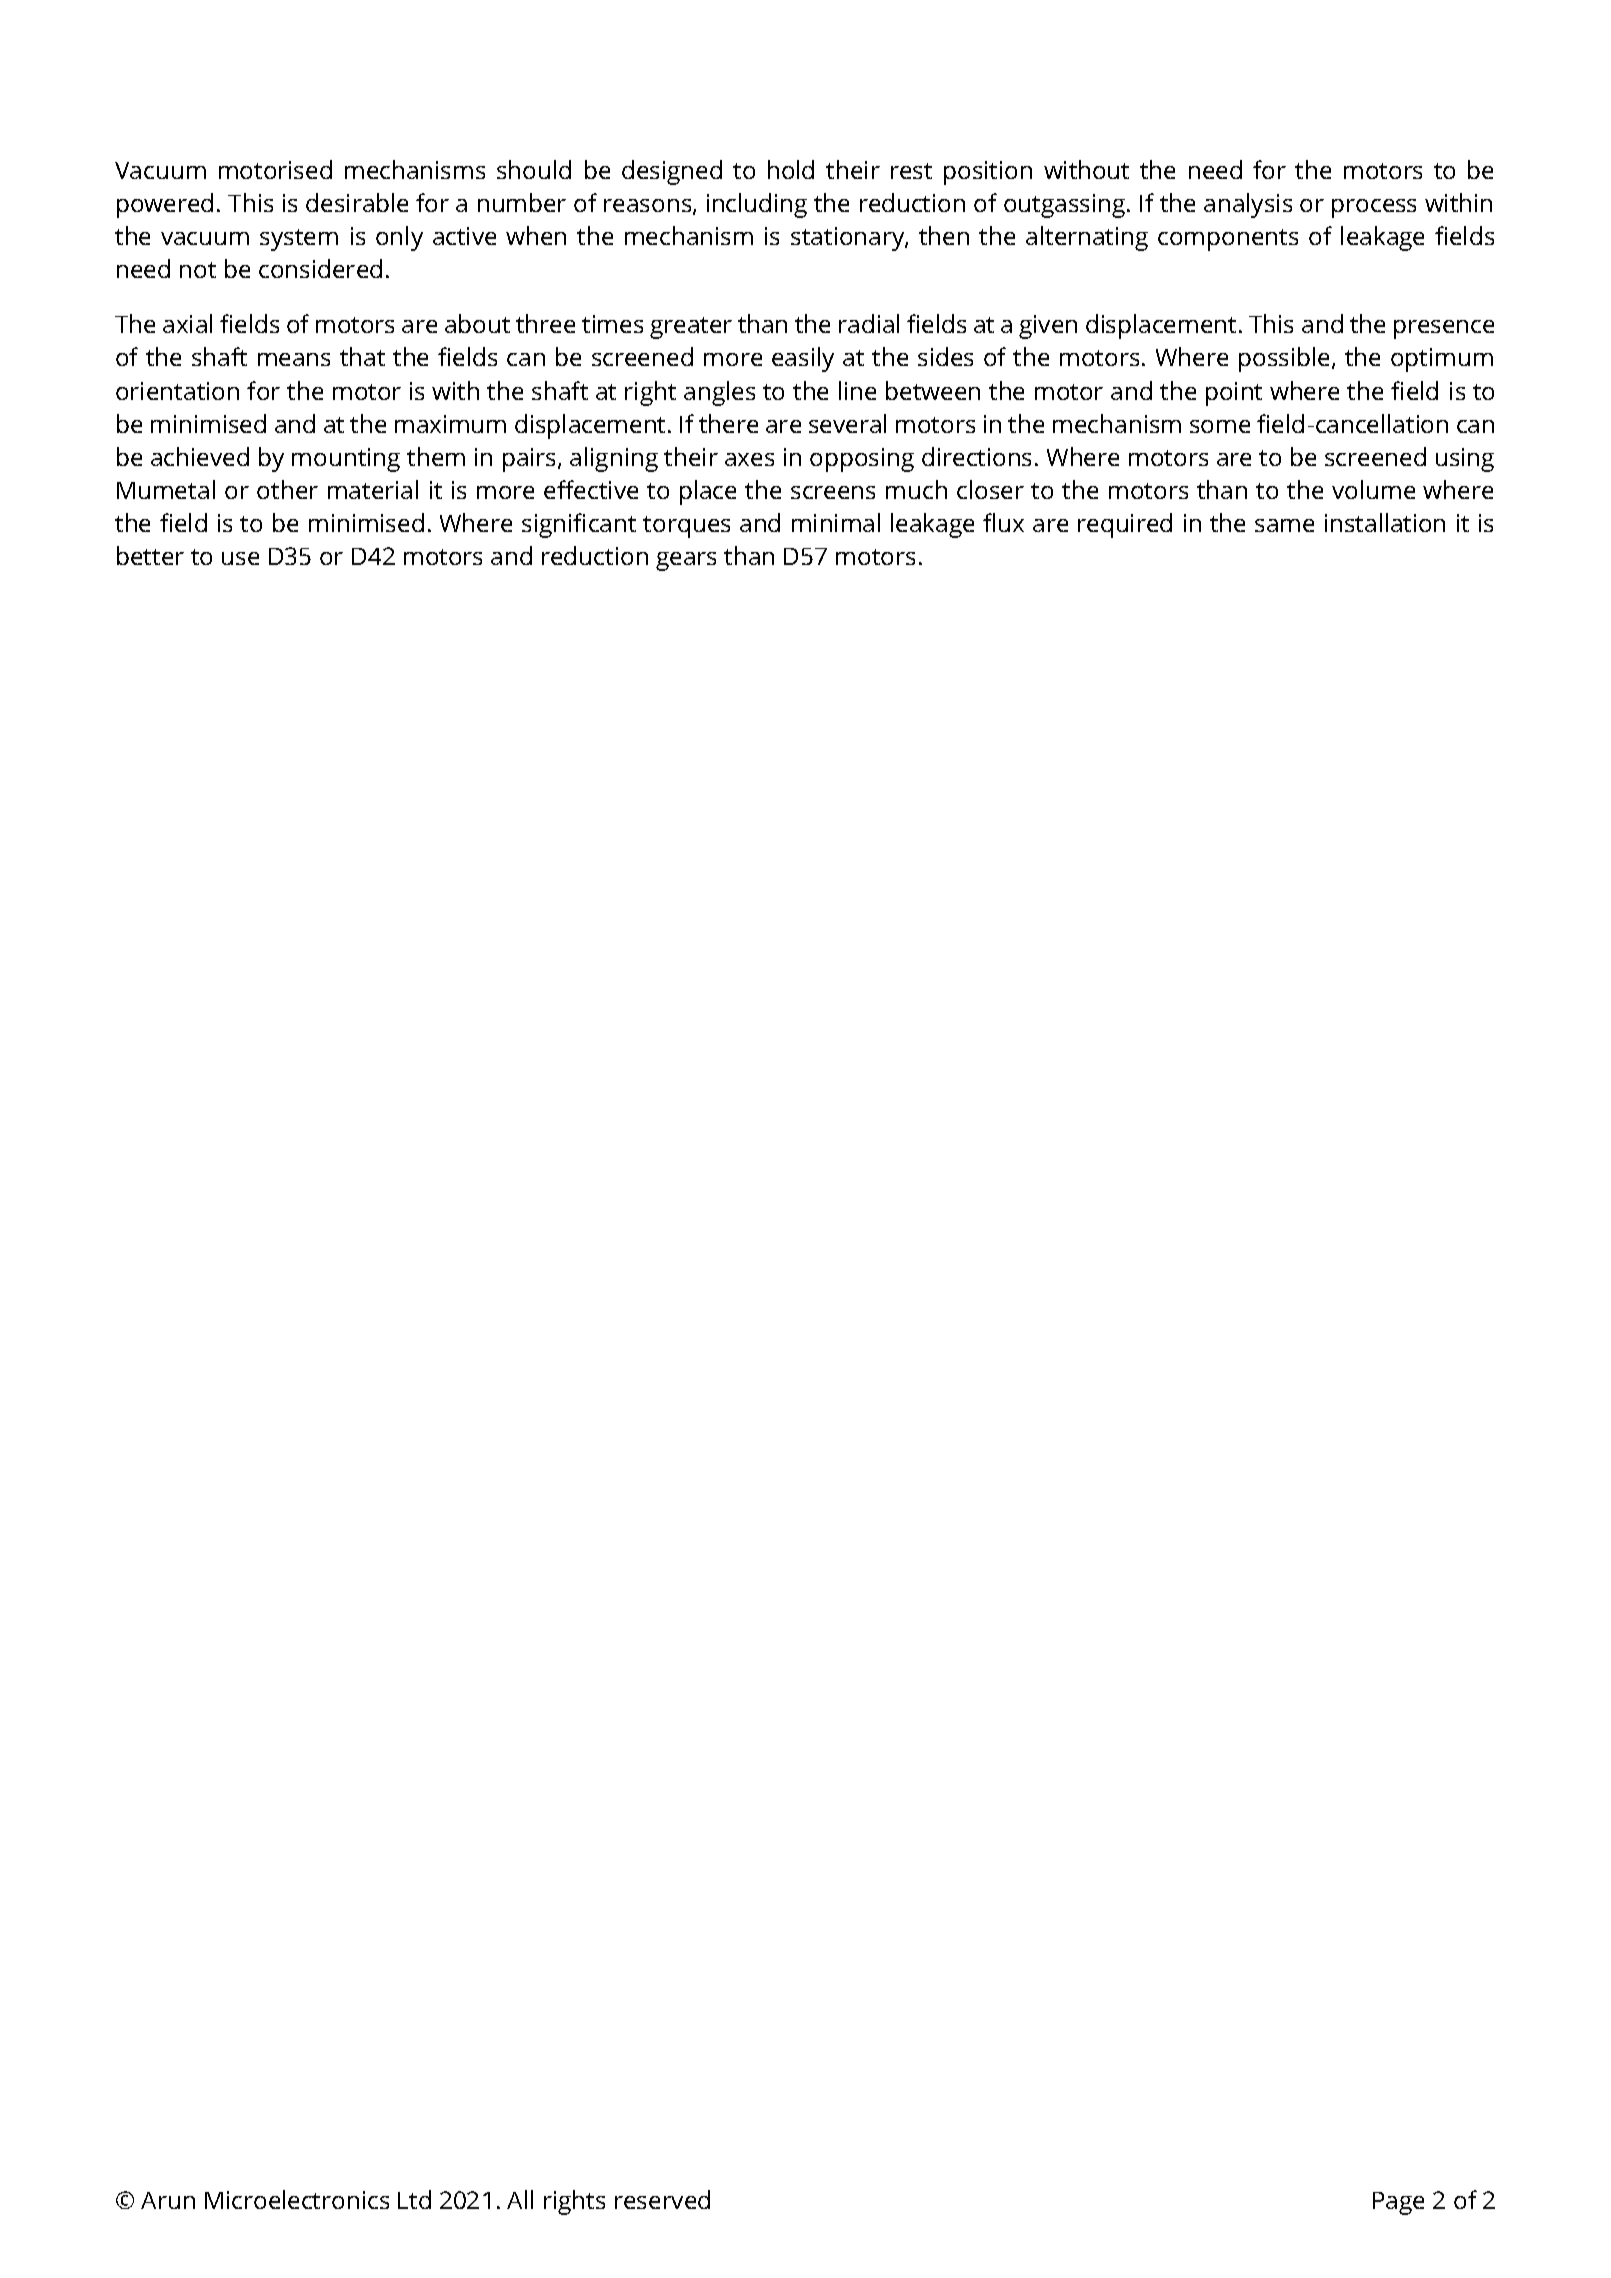 Image resolution: width=1611 pixels, height=2278 pixels. I want to click on Ltd, so click(414, 2199).
